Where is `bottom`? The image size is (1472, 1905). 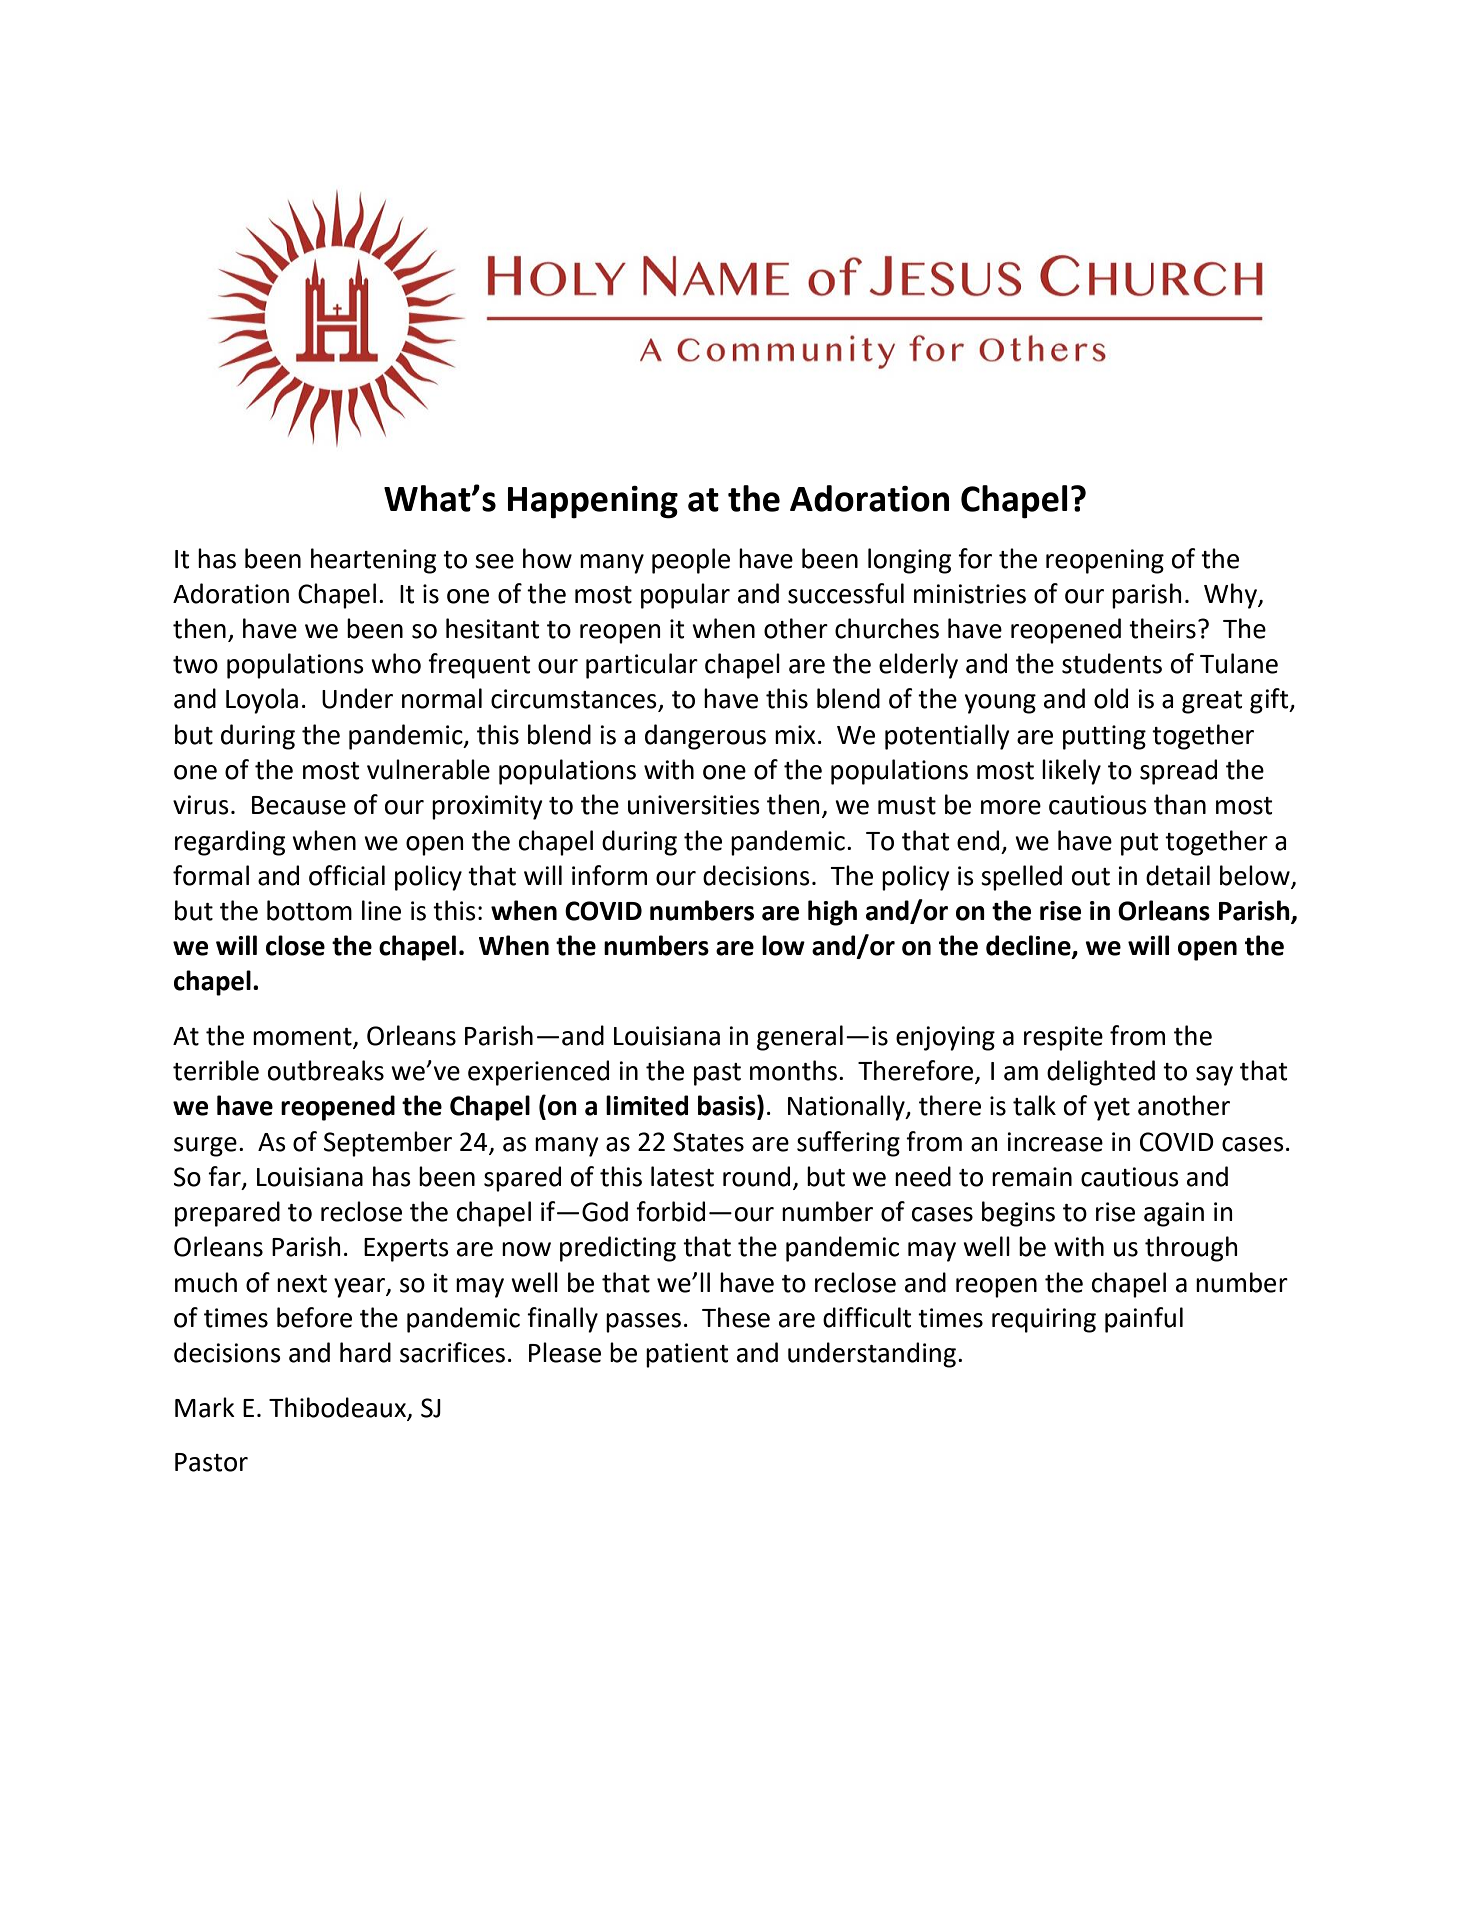
bottom is located at coordinates (309, 910).
